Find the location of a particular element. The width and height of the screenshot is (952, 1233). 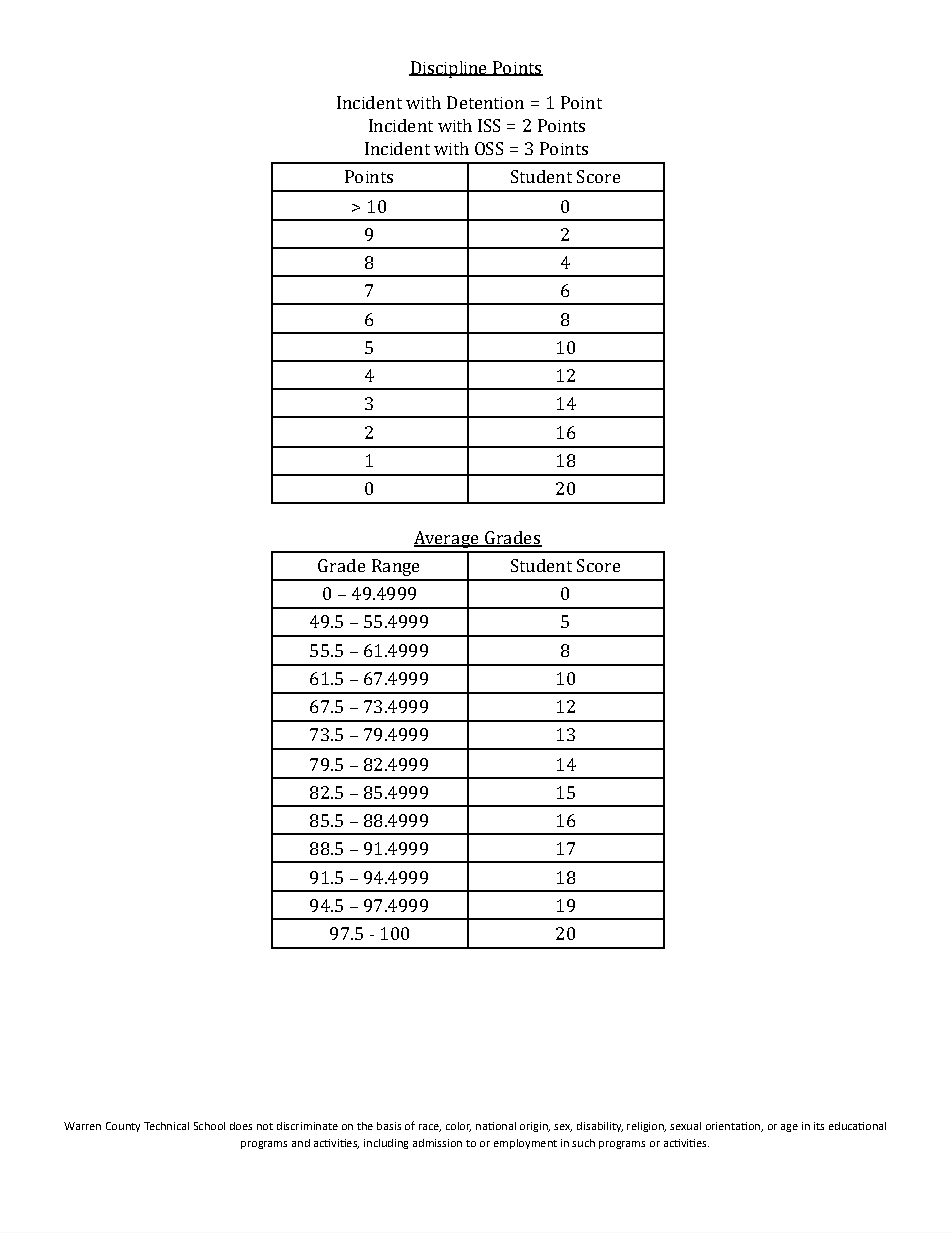

orientation is located at coordinates (734, 1127).
